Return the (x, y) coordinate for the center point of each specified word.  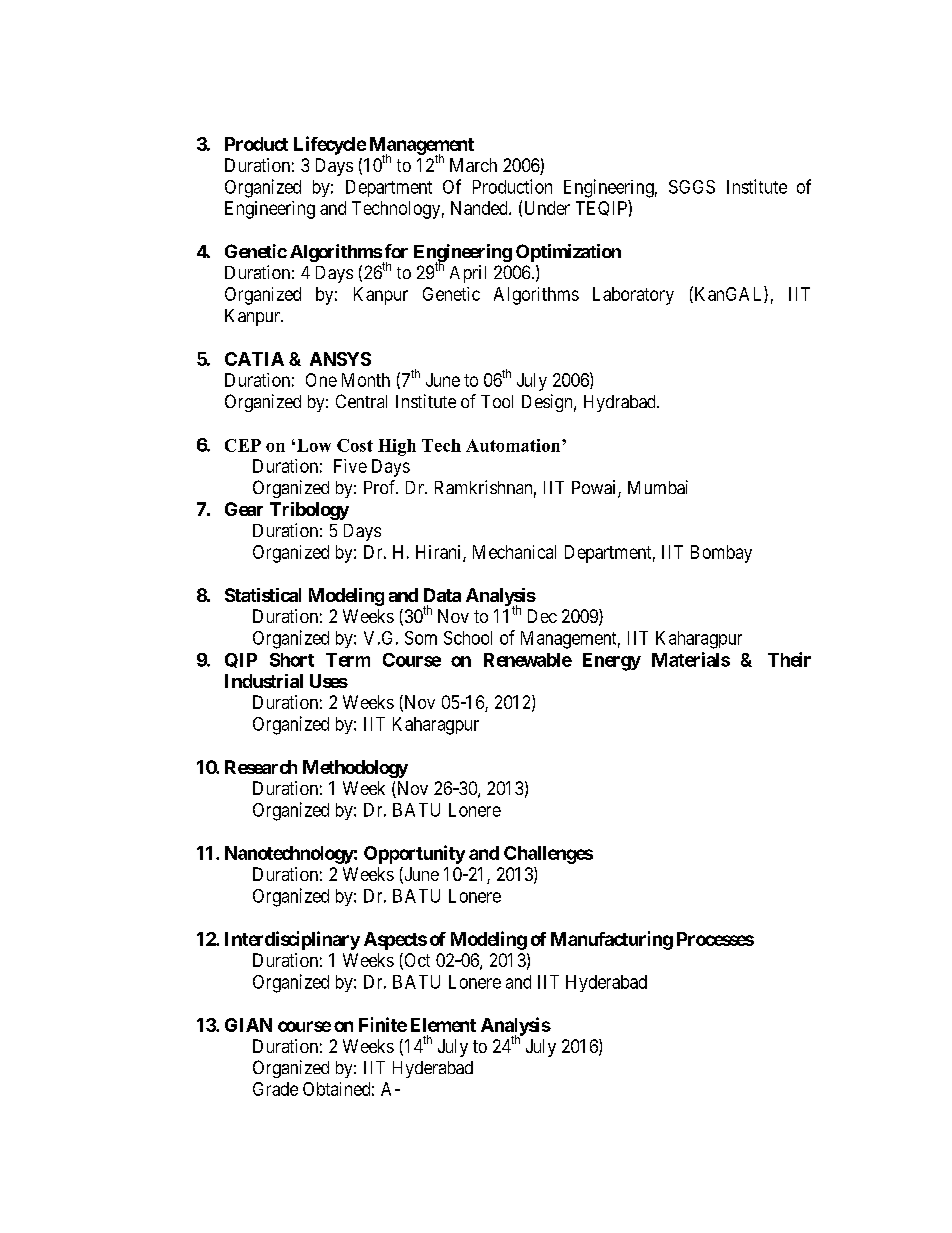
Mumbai (658, 487)
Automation (514, 445)
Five (350, 466)
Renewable (528, 660)
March (473, 165)
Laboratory (633, 296)
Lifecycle (330, 145)
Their (789, 659)
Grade (275, 1089)
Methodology (355, 769)
